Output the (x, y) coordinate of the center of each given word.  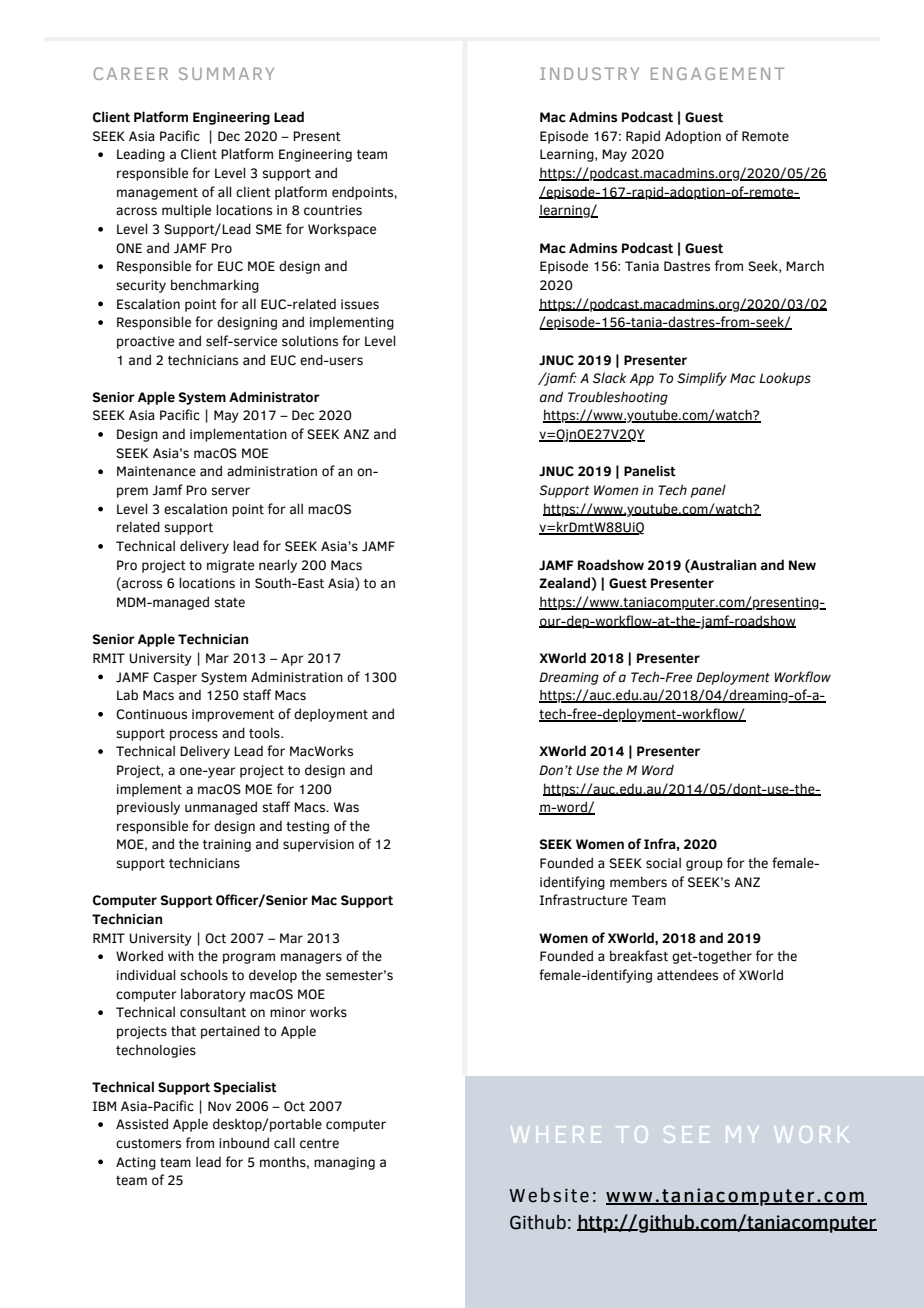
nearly (278, 566)
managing (344, 1163)
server (230, 491)
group (704, 865)
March (805, 266)
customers (148, 1144)
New (802, 565)
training (227, 845)
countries (333, 210)
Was (346, 807)
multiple (186, 211)
